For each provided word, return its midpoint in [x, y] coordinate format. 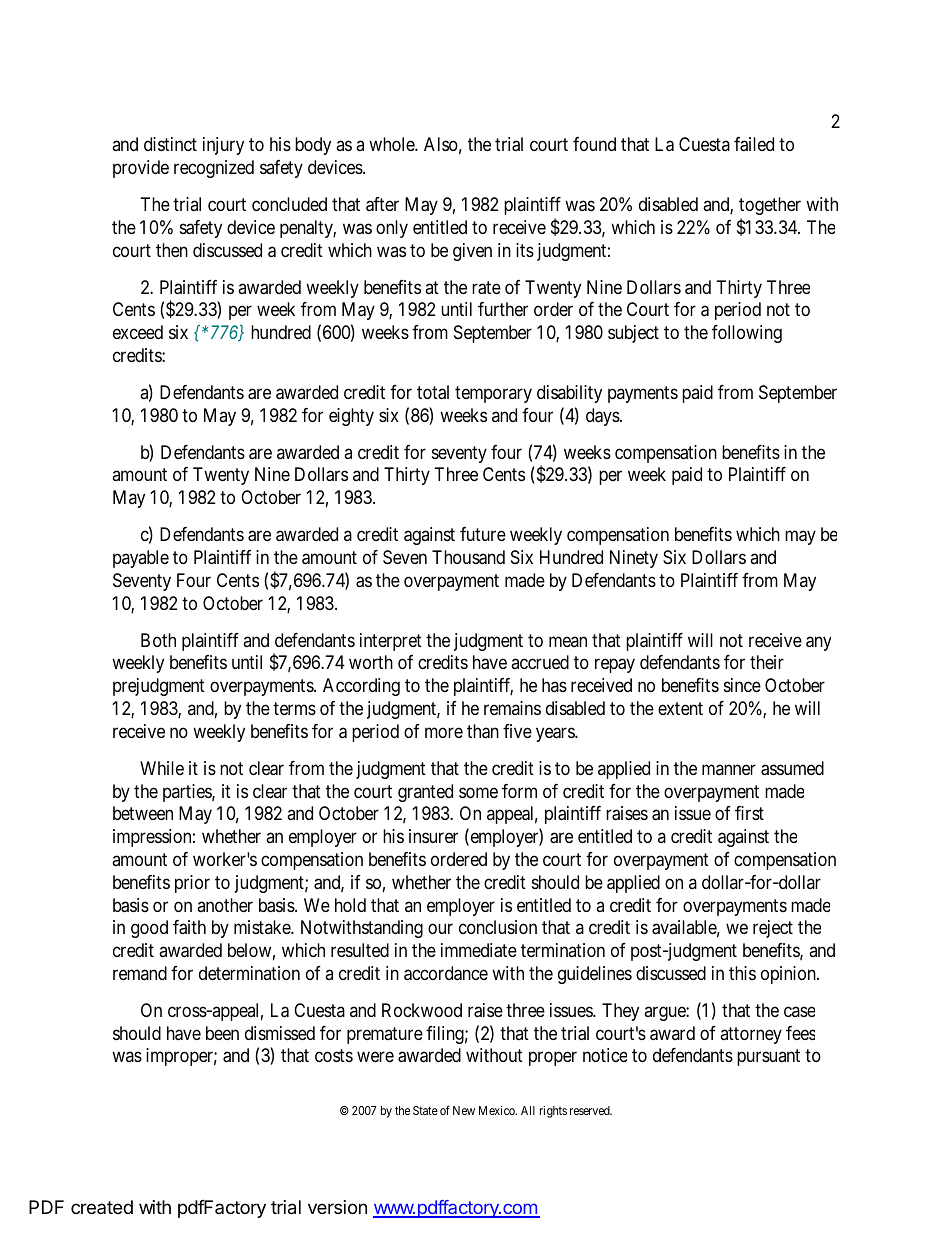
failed [754, 144]
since [742, 685]
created [102, 1207]
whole [392, 144]
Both [158, 640]
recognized [214, 169]
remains [512, 708]
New [464, 1110]
